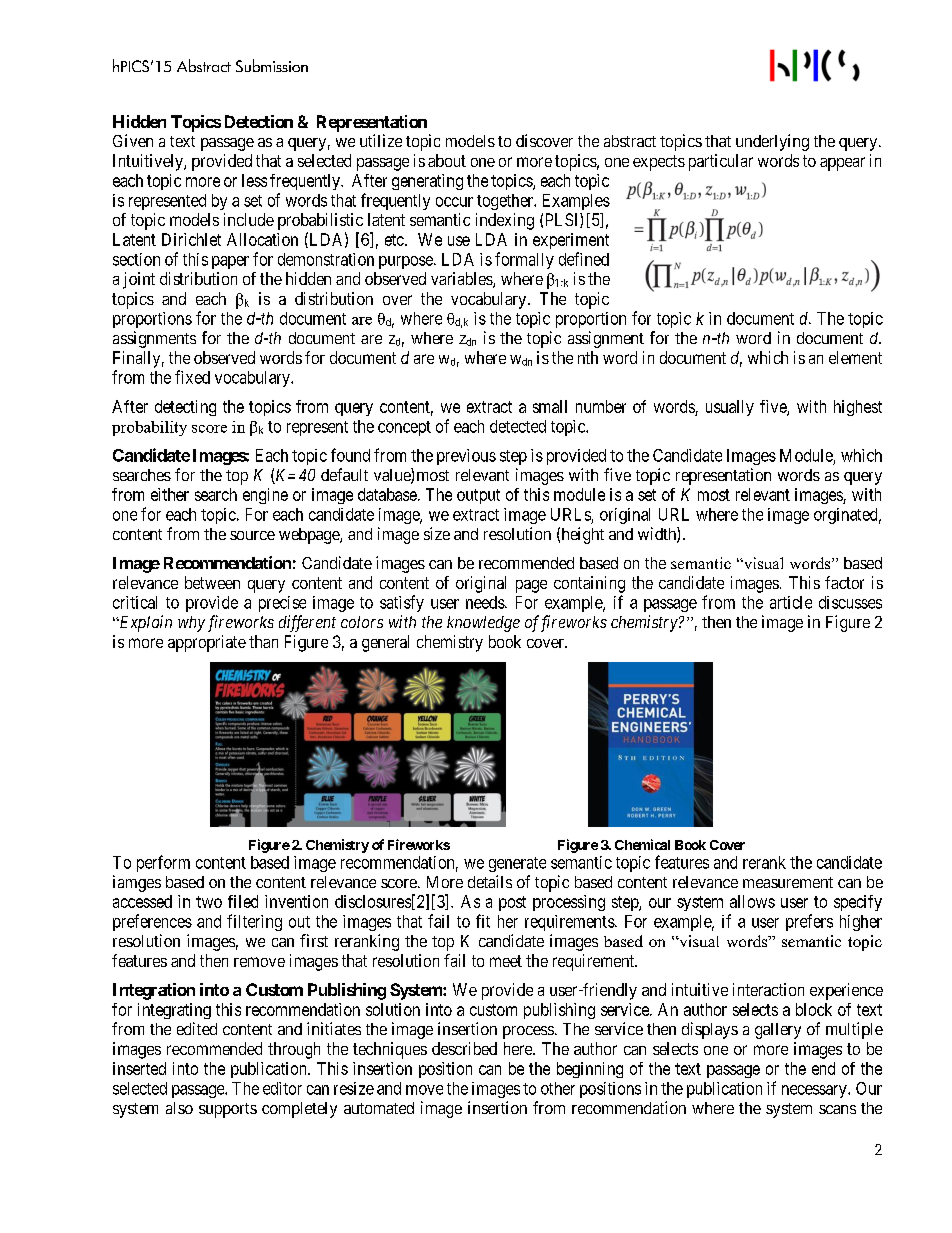 Image resolution: width=952 pixels, height=1233 pixels. I want to click on usually, so click(730, 408).
